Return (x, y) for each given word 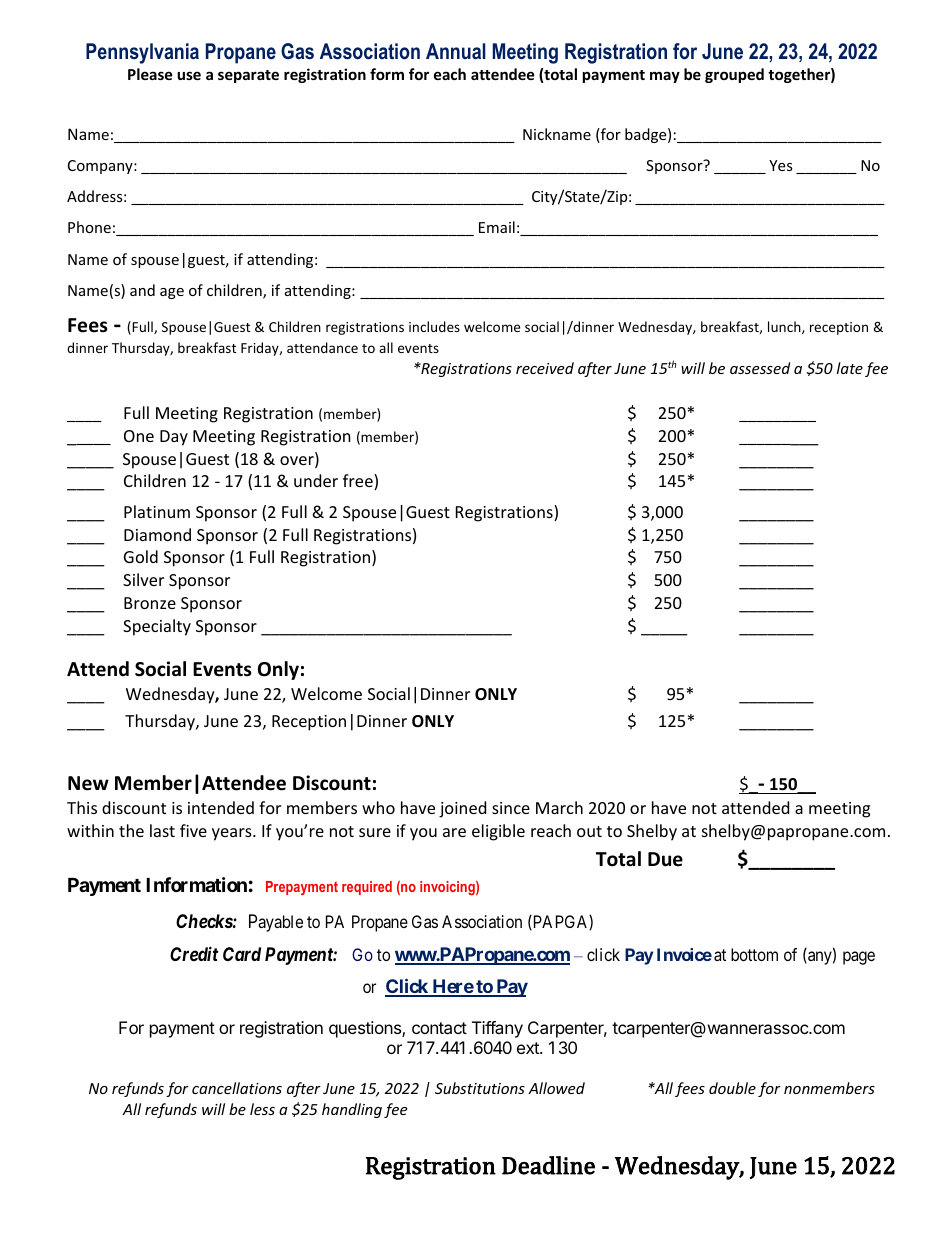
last (162, 830)
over (298, 462)
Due (665, 859)
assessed (760, 368)
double (732, 1088)
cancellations (237, 1088)
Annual (456, 51)
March (559, 807)
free (359, 482)
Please (150, 74)
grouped (734, 75)
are (454, 832)
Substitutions (480, 1088)
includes (434, 326)
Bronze (150, 603)
